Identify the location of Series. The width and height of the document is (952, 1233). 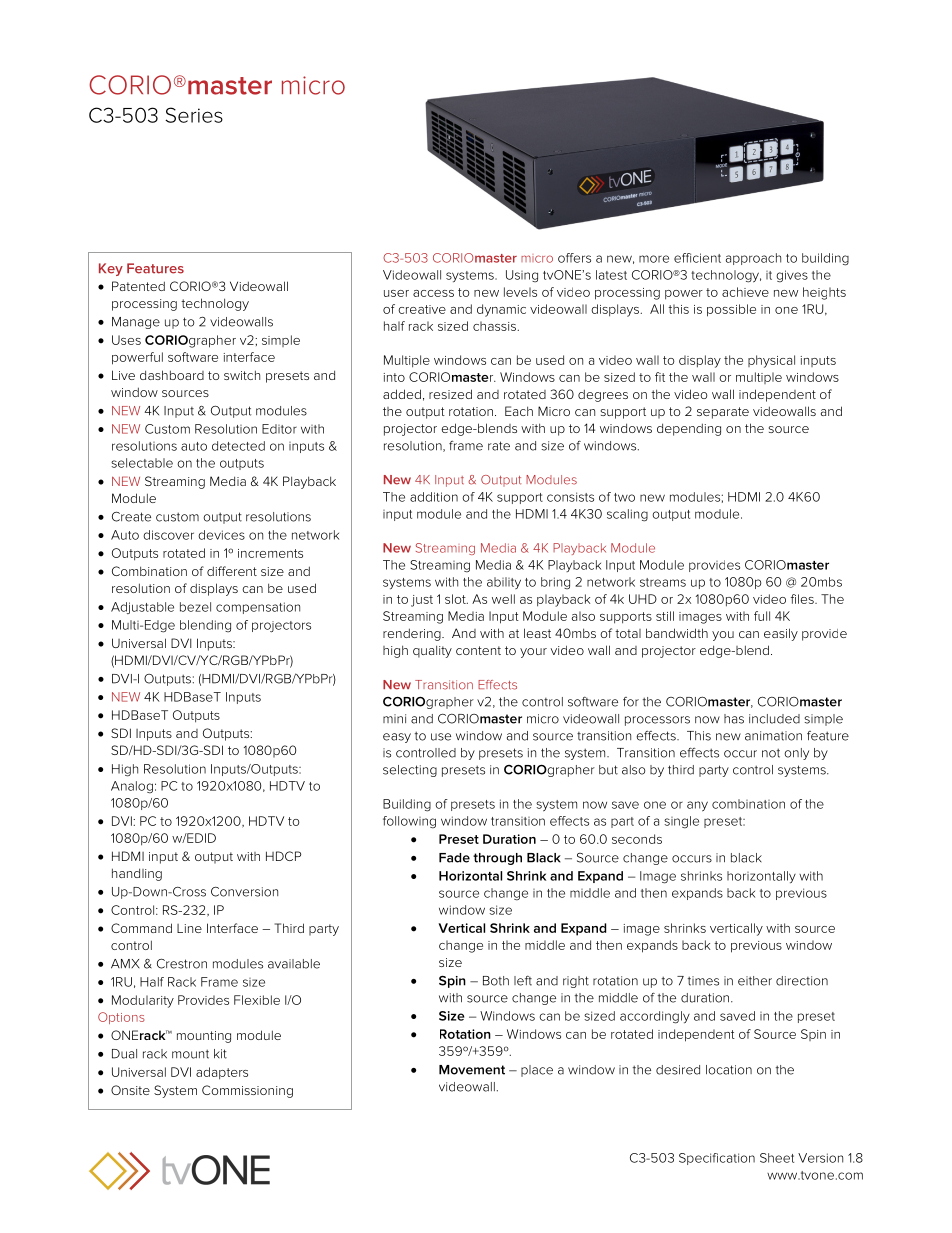
(194, 115).
